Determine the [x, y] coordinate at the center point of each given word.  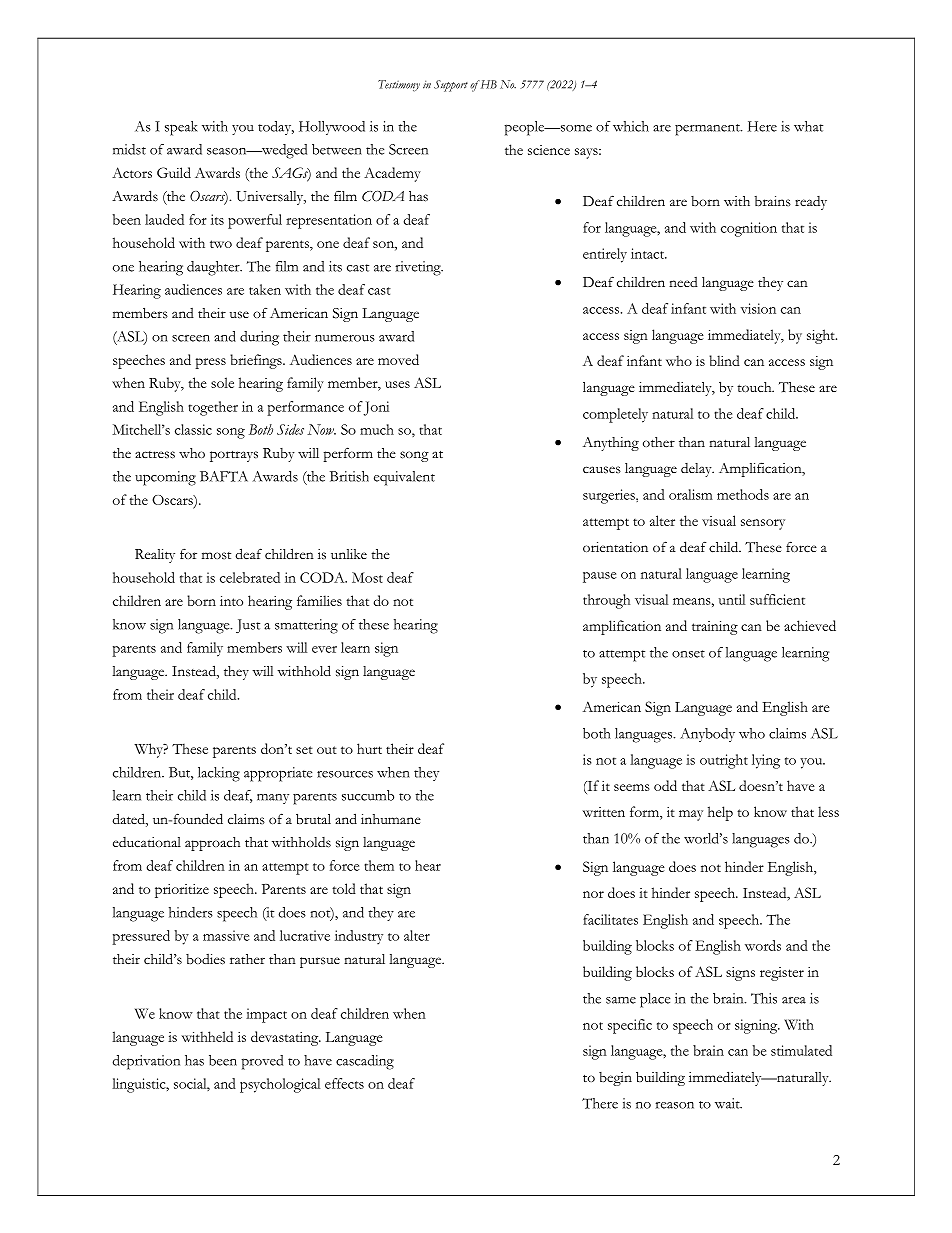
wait [728, 1103]
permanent [708, 130]
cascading [365, 1062]
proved [262, 1062]
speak [181, 128]
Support [451, 86]
